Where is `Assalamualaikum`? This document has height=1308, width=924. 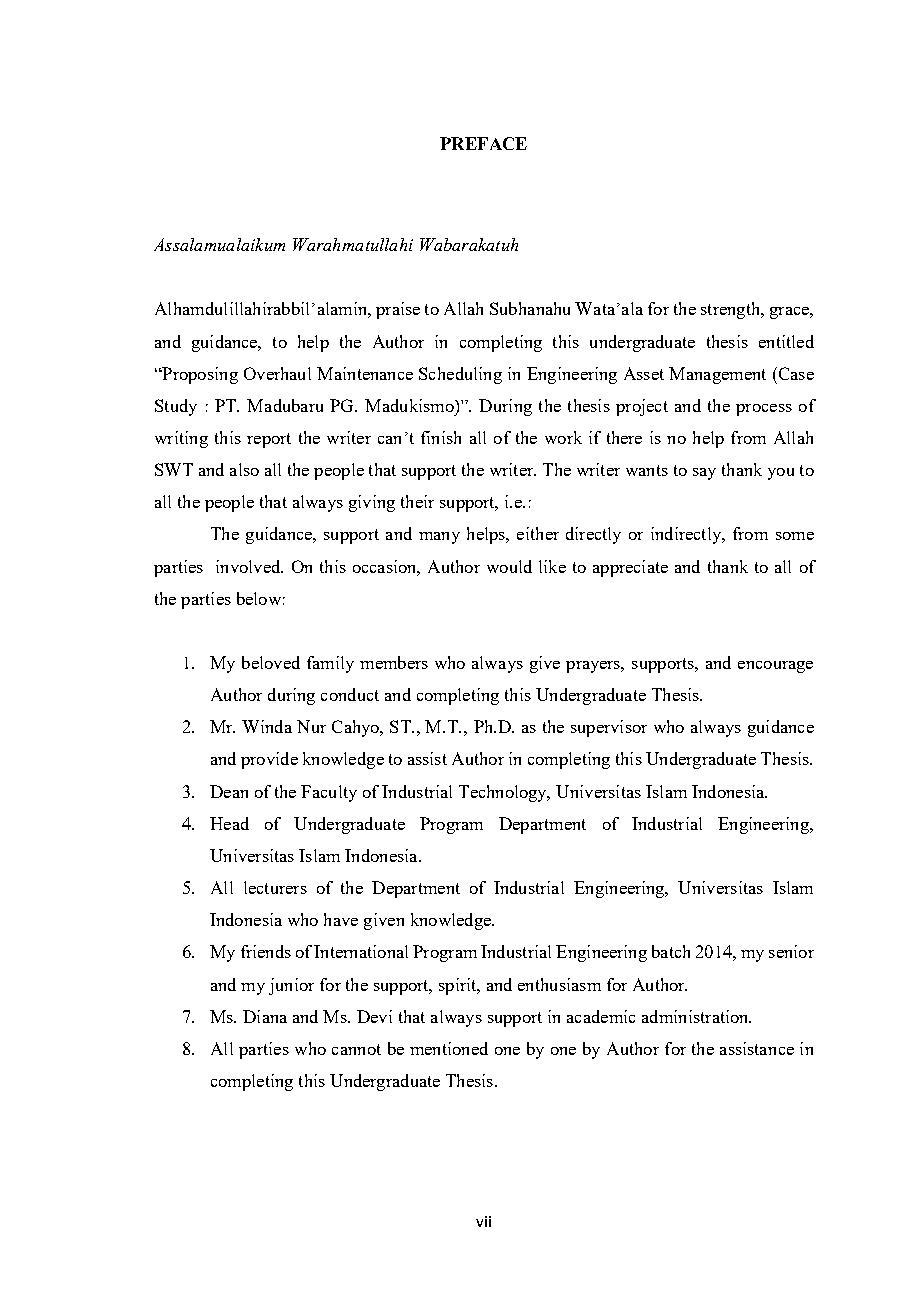 Assalamualaikum is located at coordinates (219, 244).
